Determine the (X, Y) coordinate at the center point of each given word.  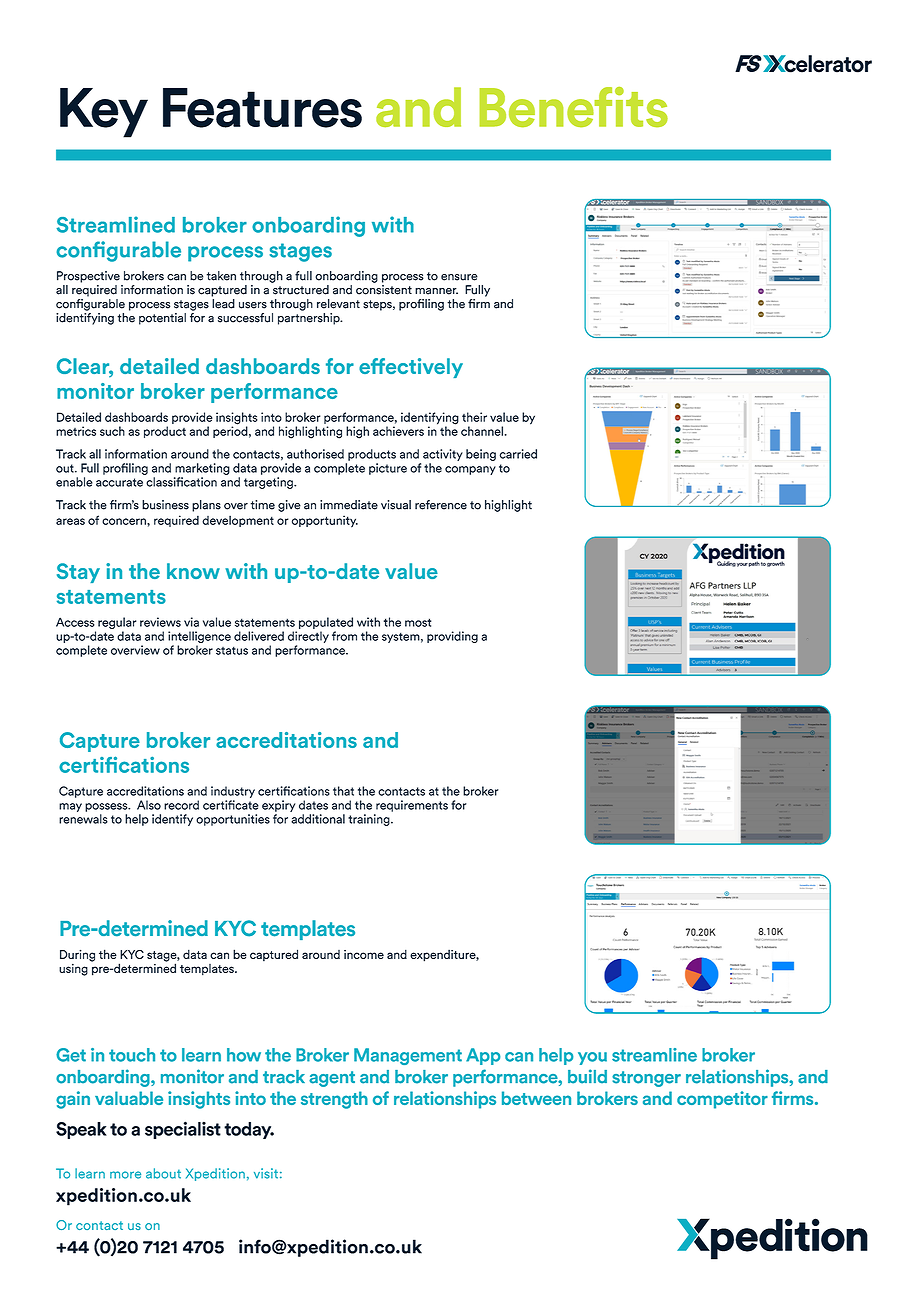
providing (452, 637)
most (418, 622)
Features (262, 108)
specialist (183, 1130)
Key (104, 113)
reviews (160, 622)
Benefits (573, 107)
